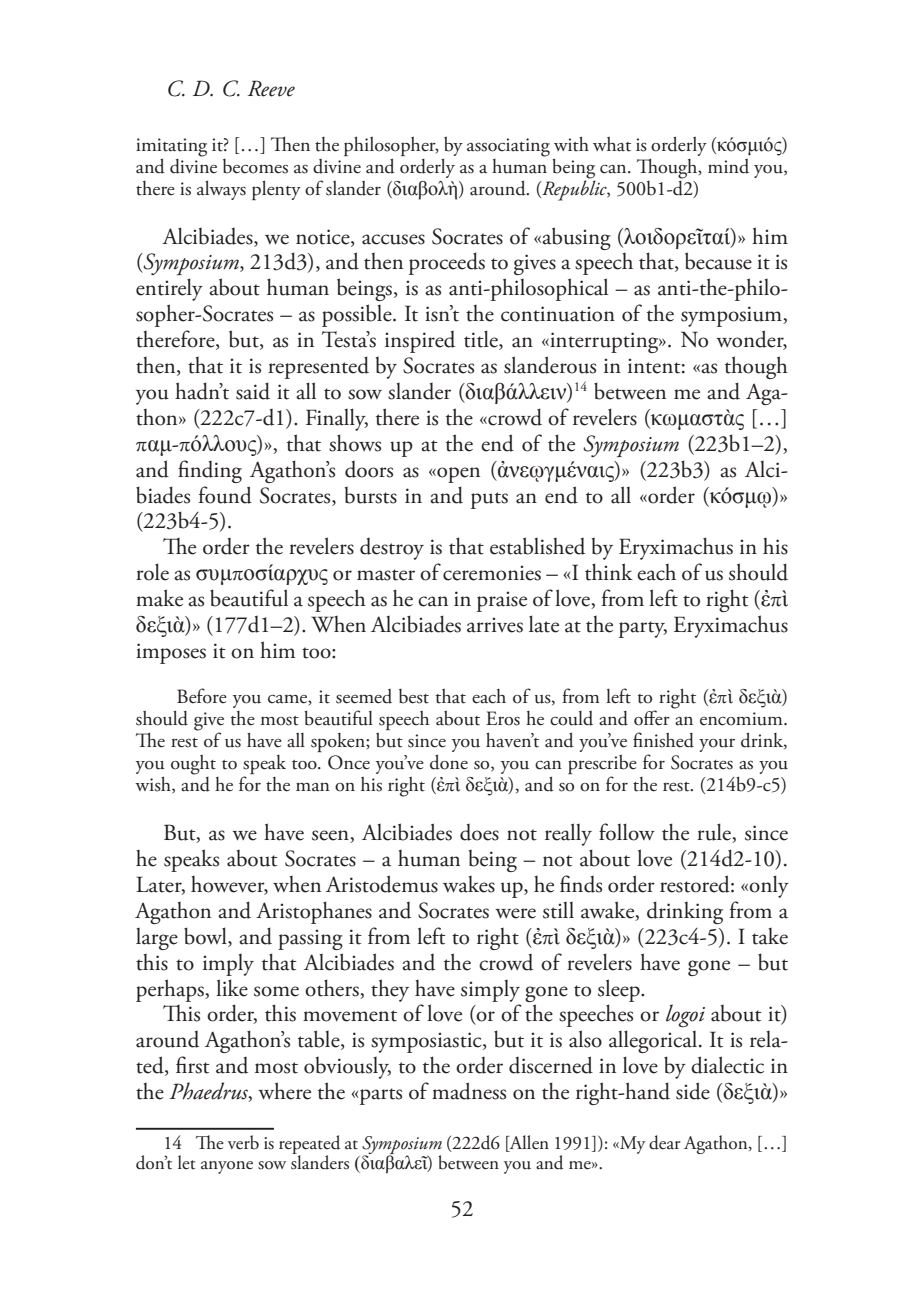 The image size is (924, 1305). What do you see at coordinates (469, 1091) in the page?
I see `madness` at bounding box center [469, 1091].
